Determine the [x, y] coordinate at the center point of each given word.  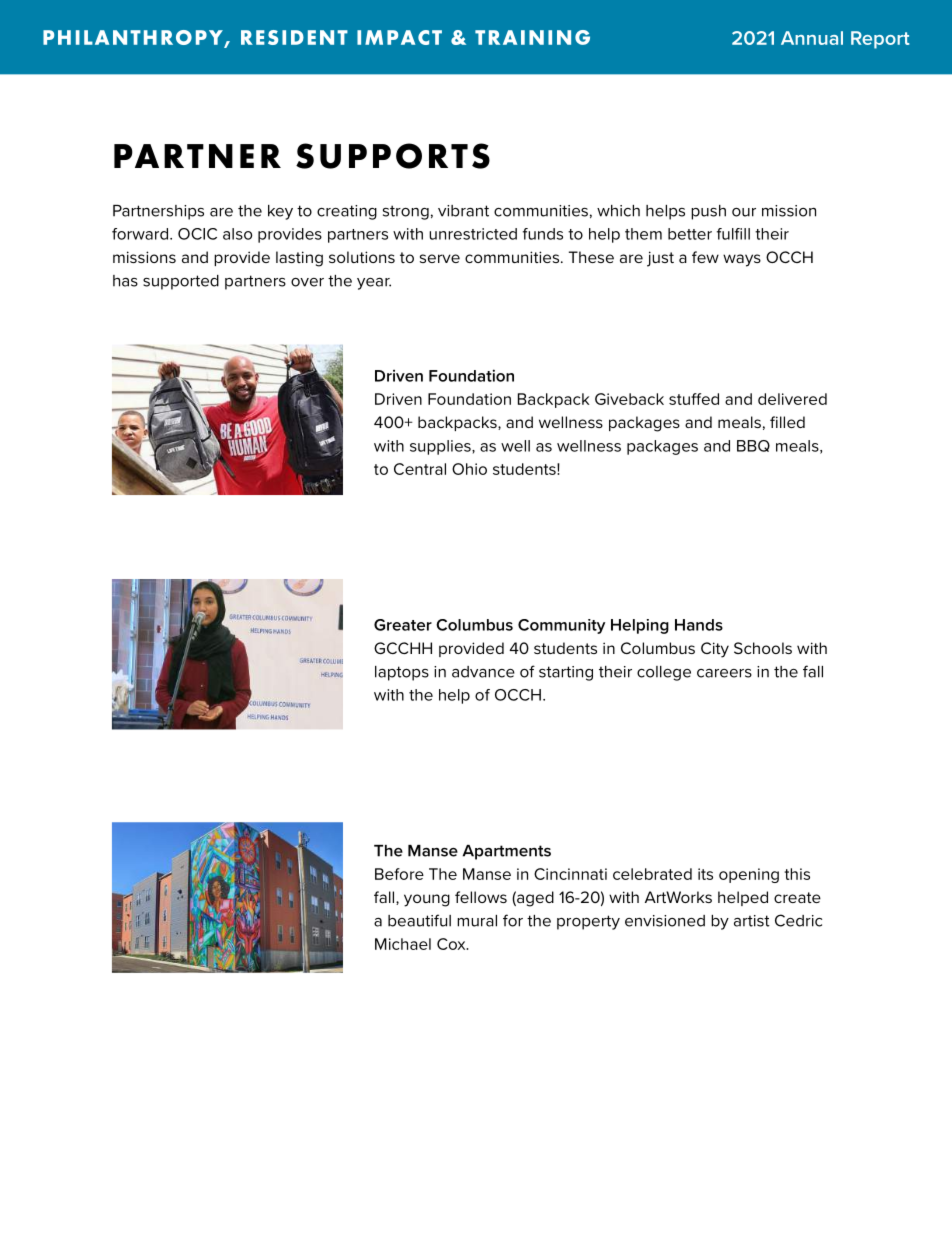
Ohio [469, 469]
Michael [403, 944]
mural [477, 921]
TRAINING [532, 37]
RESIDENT [294, 37]
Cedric [798, 920]
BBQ [753, 446]
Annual [812, 38]
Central [420, 469]
